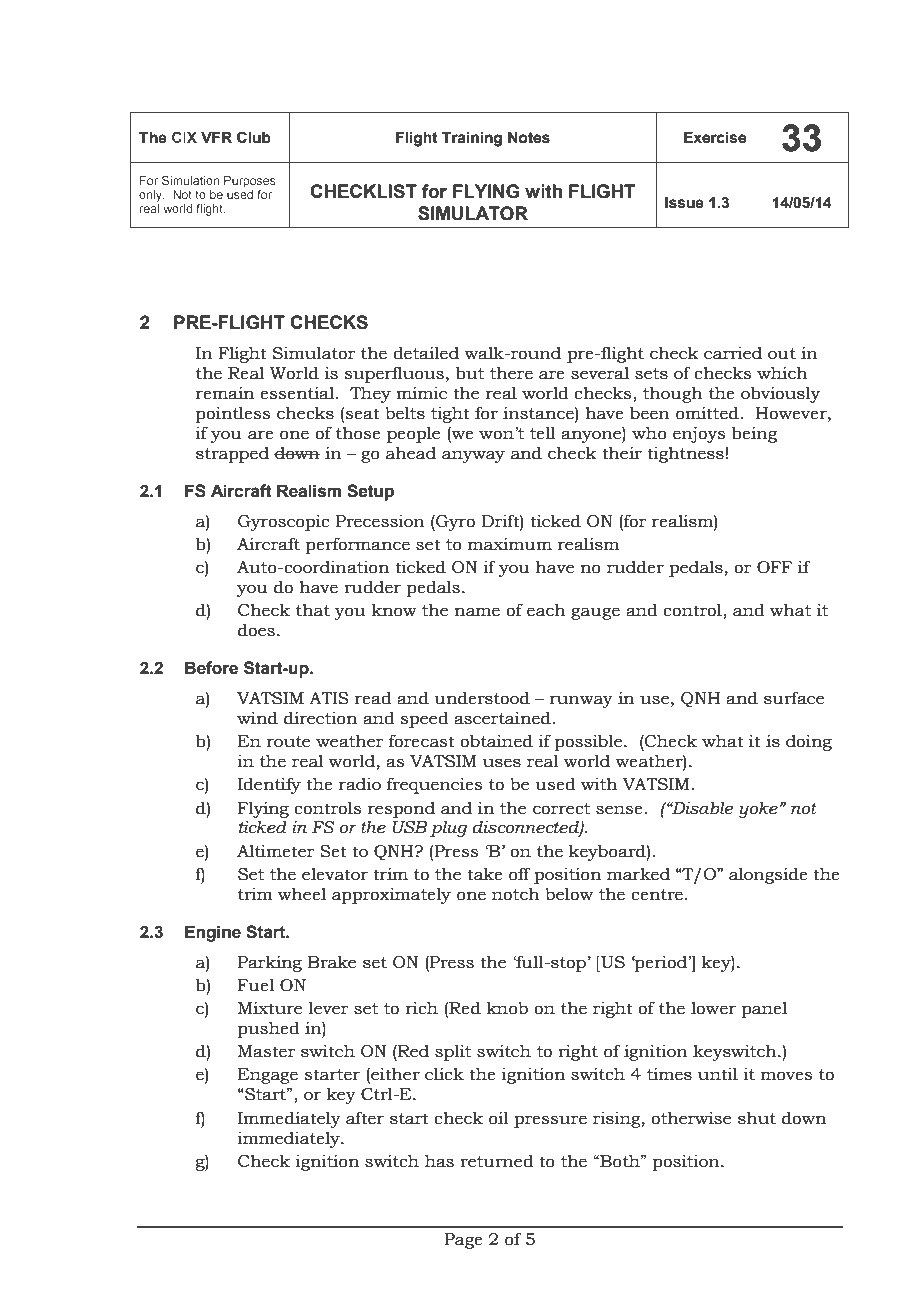  What do you see at coordinates (510, 544) in the page?
I see `maximum` at bounding box center [510, 544].
